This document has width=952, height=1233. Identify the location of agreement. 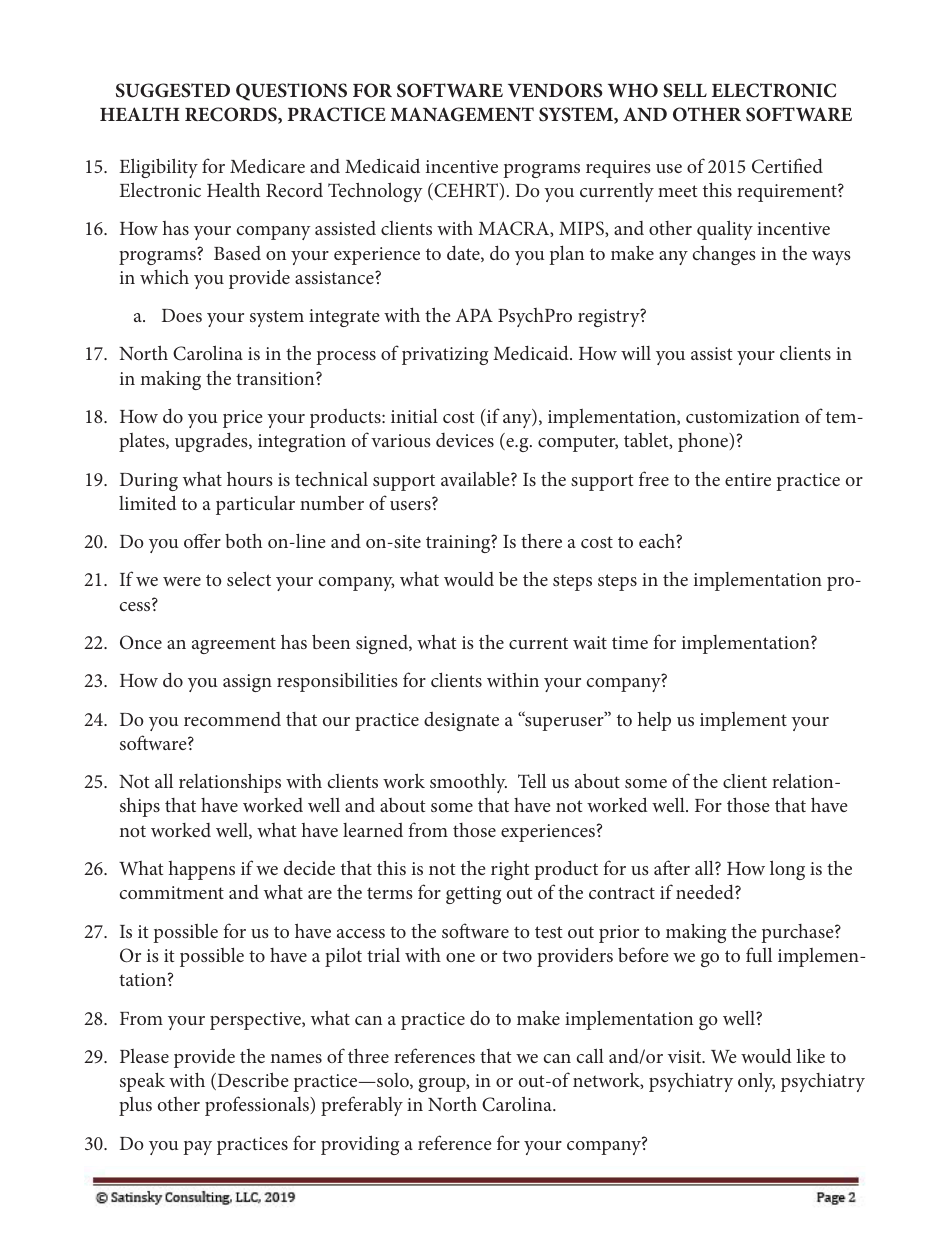
(234, 645).
